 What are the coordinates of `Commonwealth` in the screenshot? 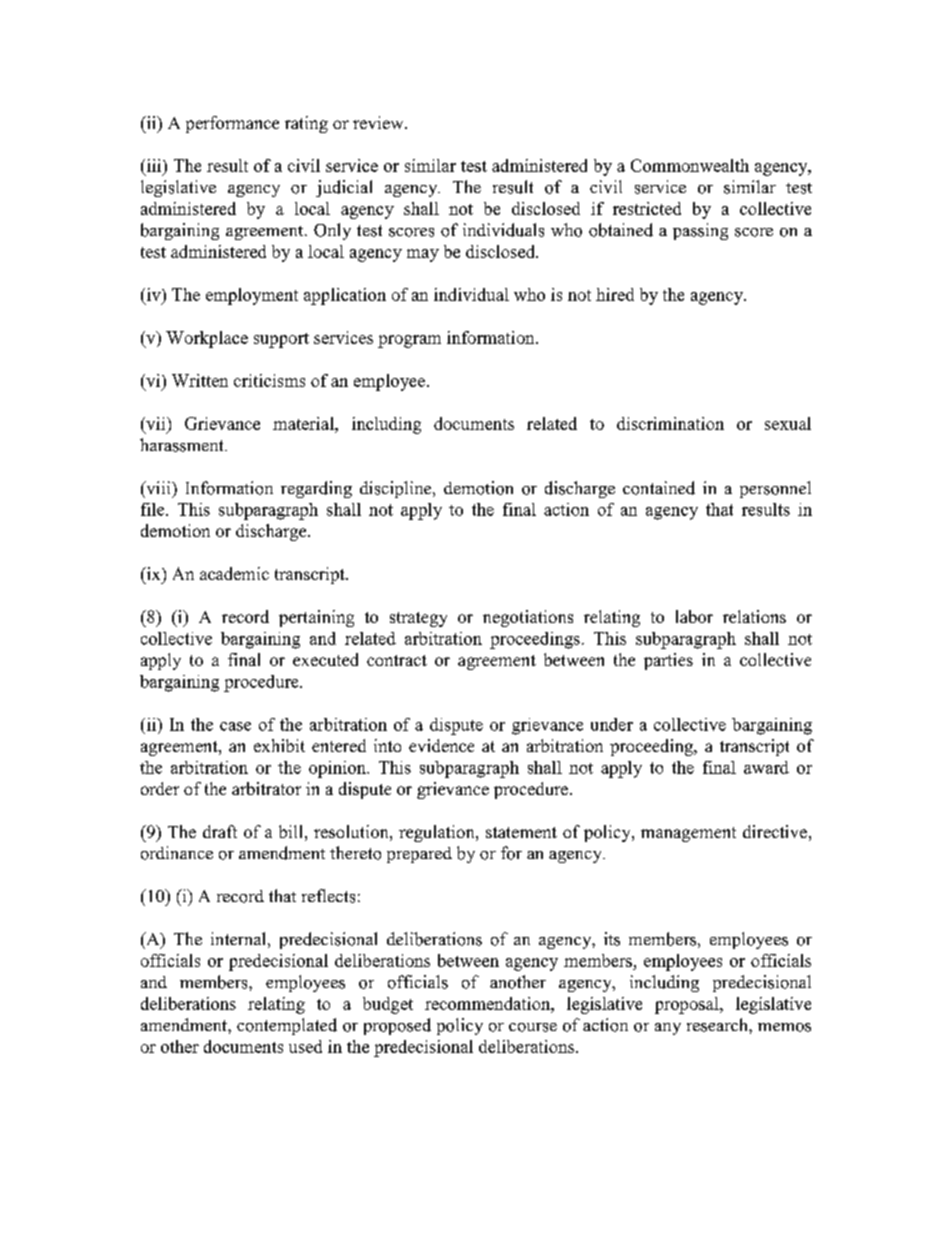 It's located at (690, 165).
